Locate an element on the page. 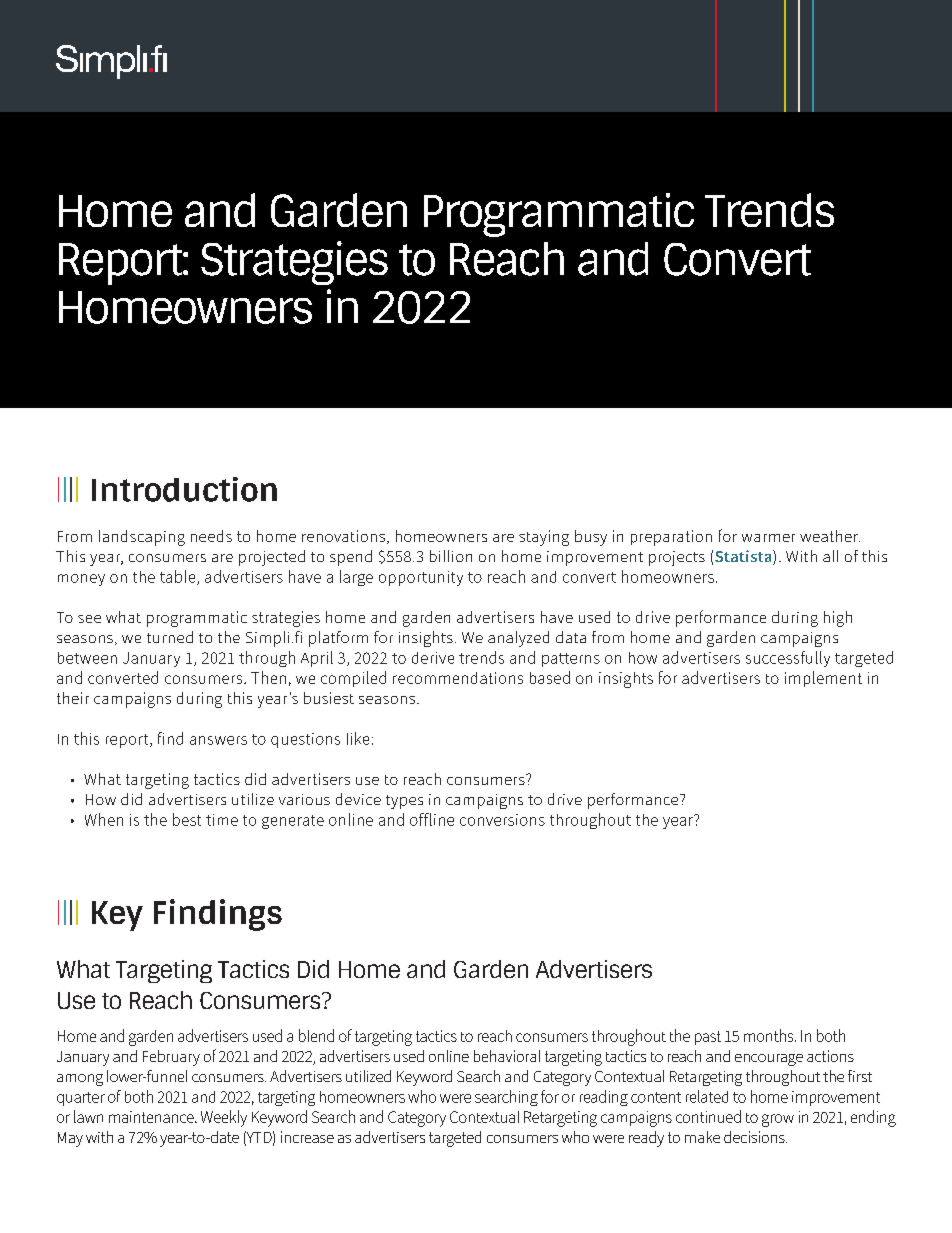  staying is located at coordinates (544, 538).
